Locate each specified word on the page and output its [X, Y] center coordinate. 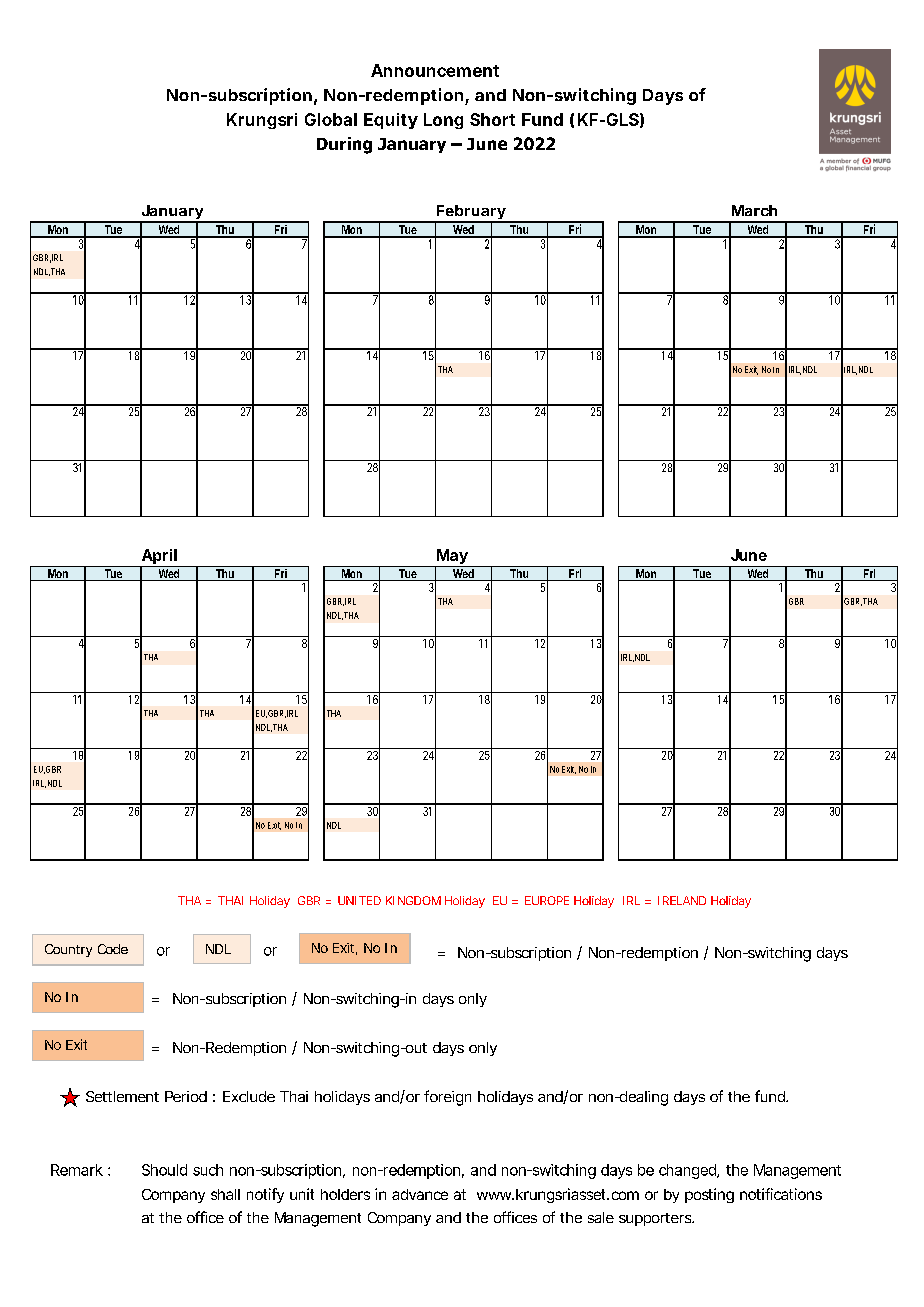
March [754, 210]
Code [113, 949]
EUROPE [547, 900]
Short [492, 119]
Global [331, 119]
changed [688, 1171]
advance [420, 1194]
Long [443, 121]
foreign [447, 1098]
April [158, 558]
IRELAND [682, 900]
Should [164, 1170]
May [452, 558]
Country [68, 950]
